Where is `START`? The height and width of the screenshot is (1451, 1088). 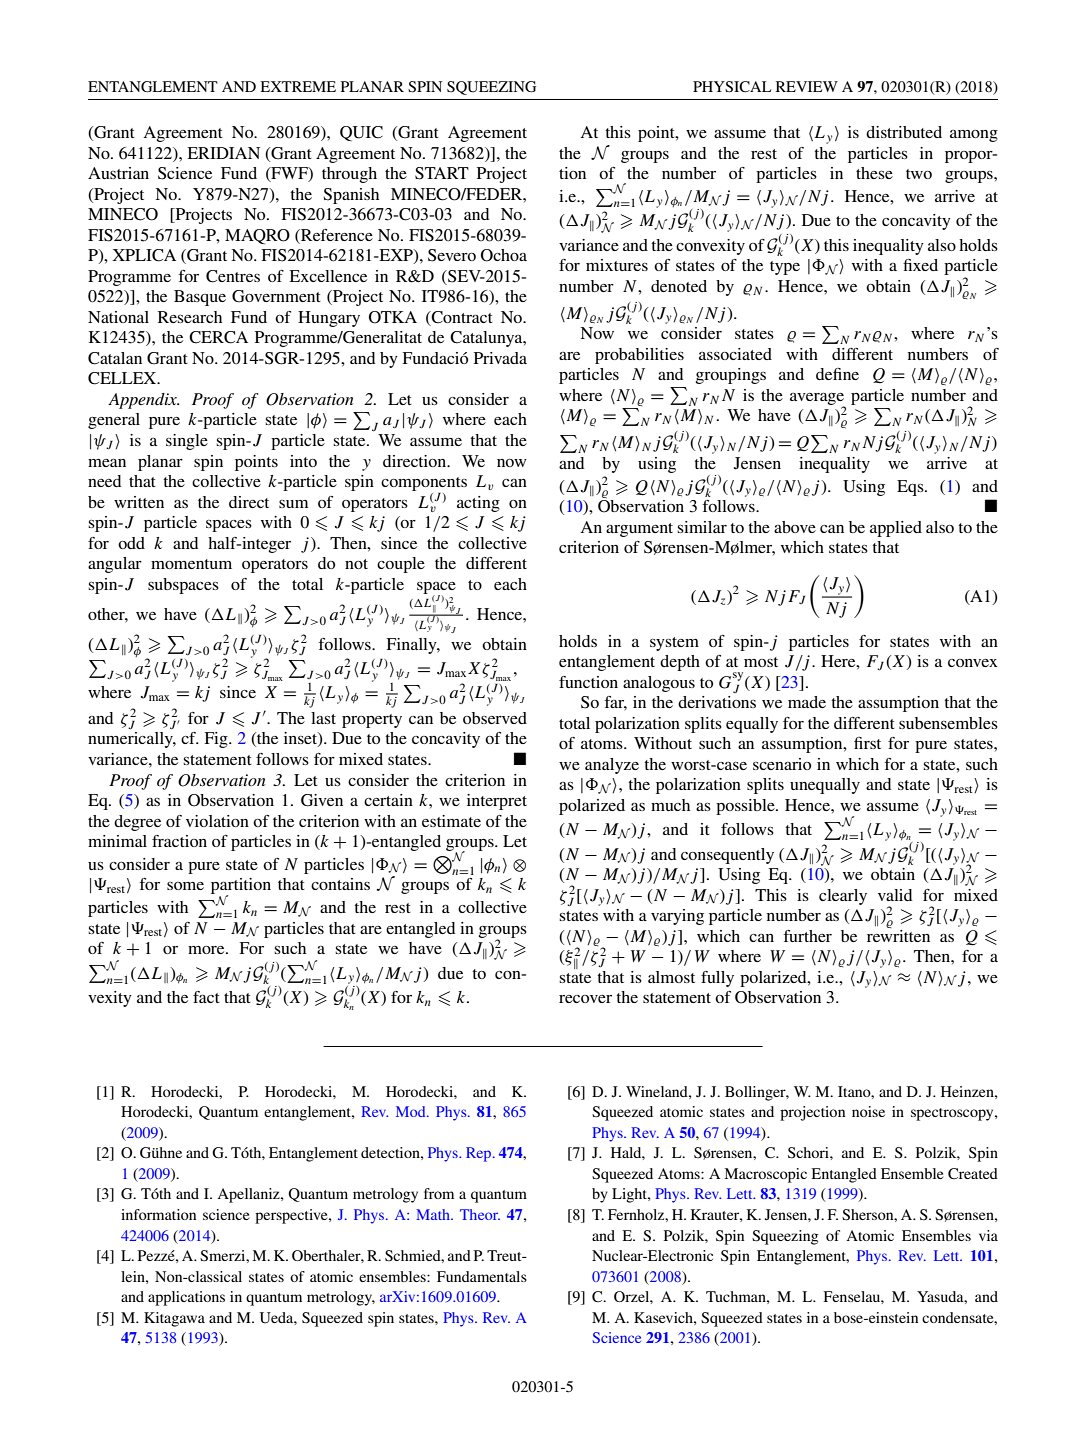 START is located at coordinates (442, 173).
